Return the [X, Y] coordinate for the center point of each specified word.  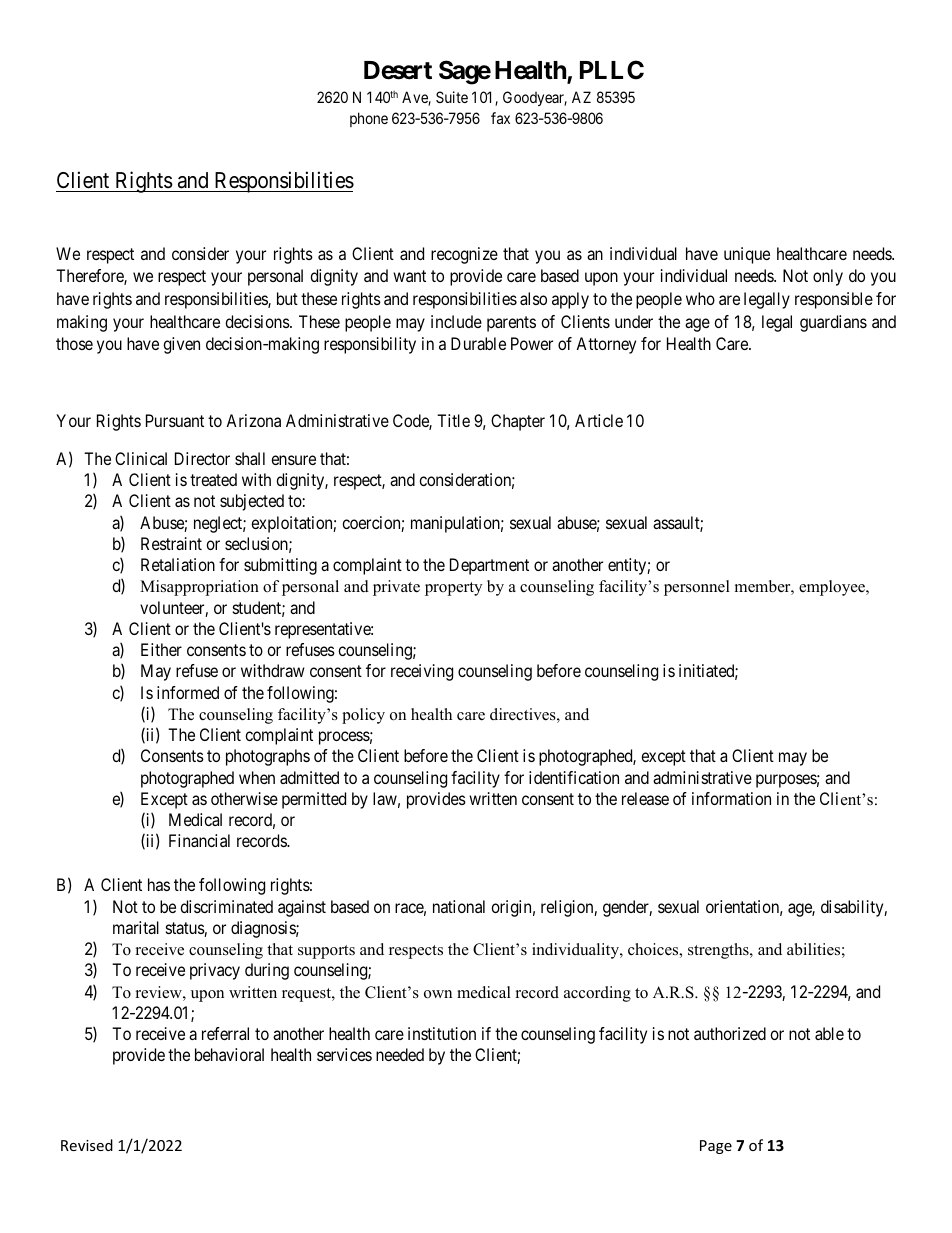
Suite [452, 97]
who [700, 298]
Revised [87, 1145]
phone [369, 119]
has [159, 884]
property [453, 589]
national [459, 906]
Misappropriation [199, 588]
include [456, 321]
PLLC [612, 70]
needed [400, 1054]
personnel [697, 588]
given [181, 345]
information [731, 798]
